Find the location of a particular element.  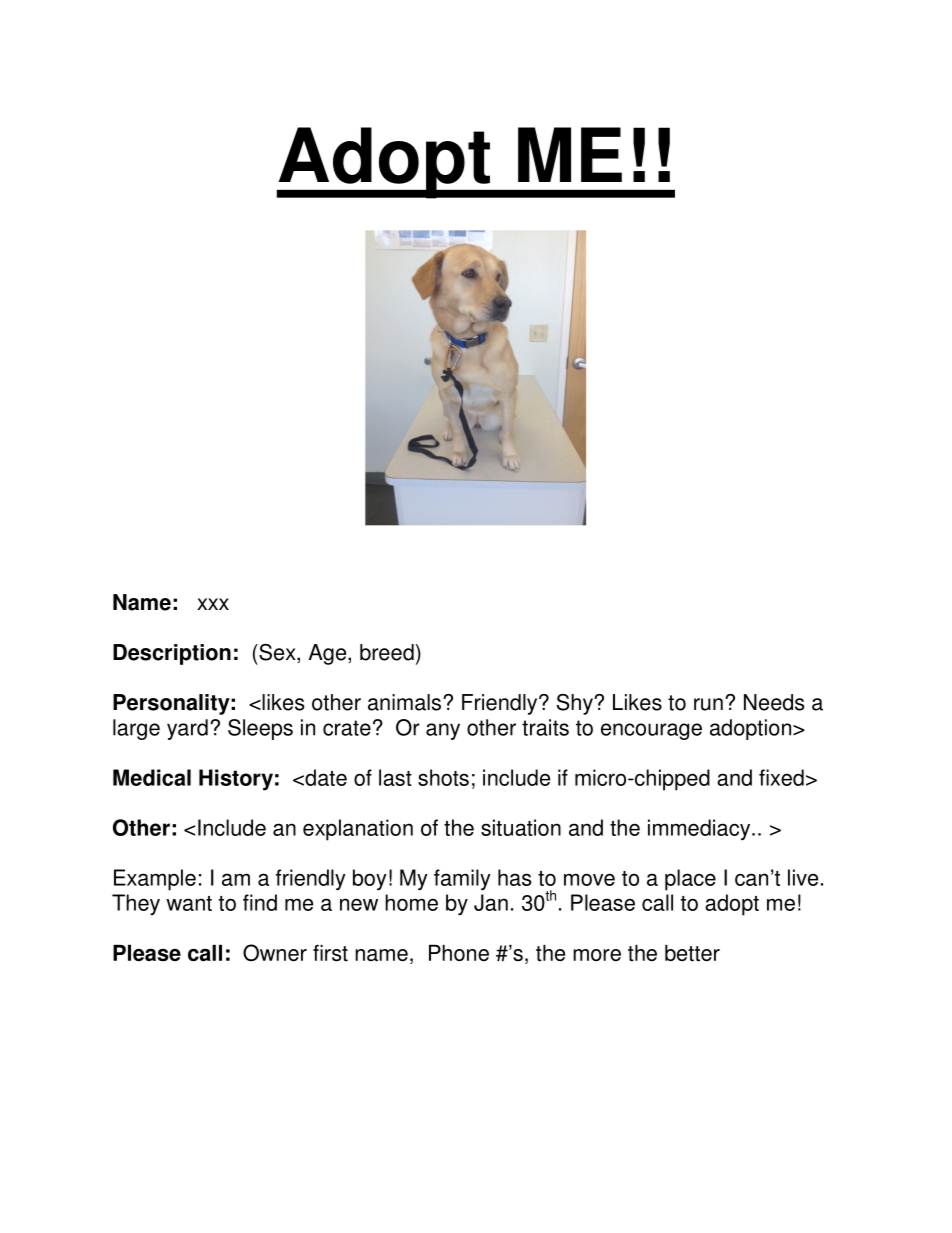

Phone is located at coordinates (459, 953).
